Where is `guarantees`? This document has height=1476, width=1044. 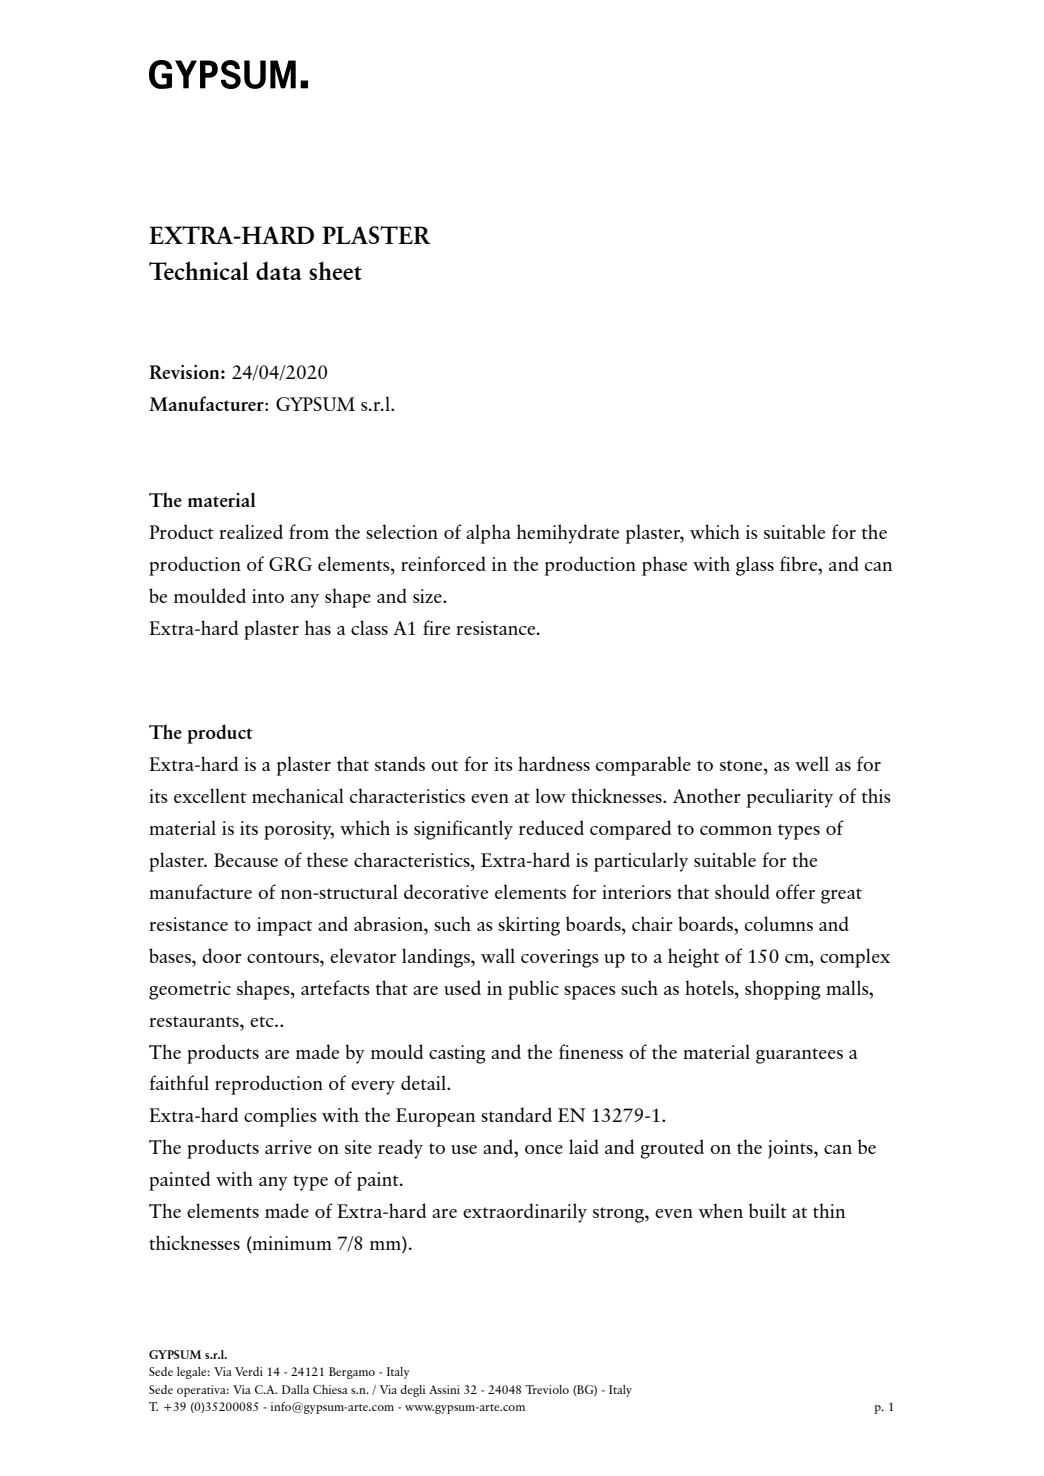 guarantees is located at coordinates (799, 1056).
